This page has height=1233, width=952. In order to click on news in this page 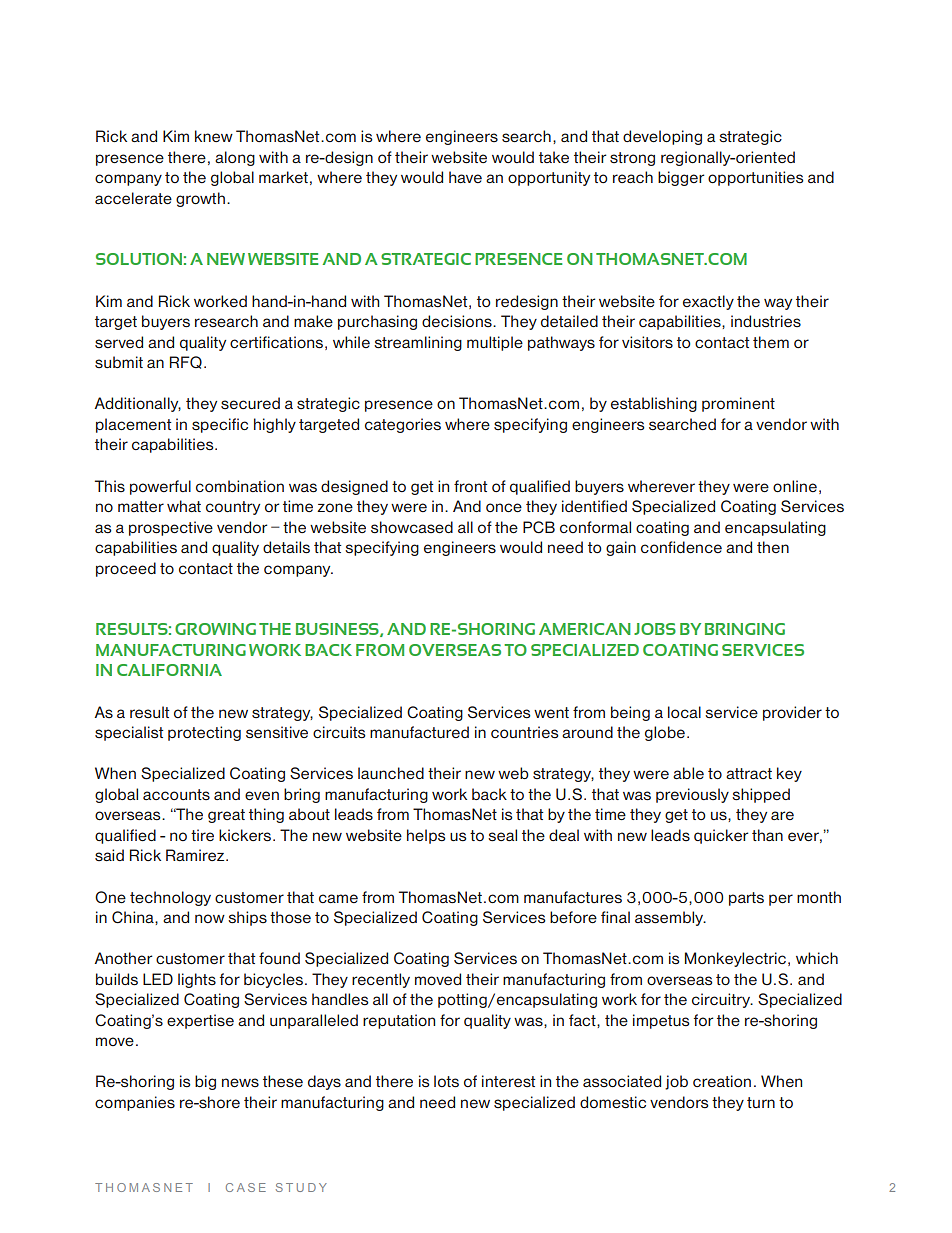, I will do `click(240, 1082)`.
